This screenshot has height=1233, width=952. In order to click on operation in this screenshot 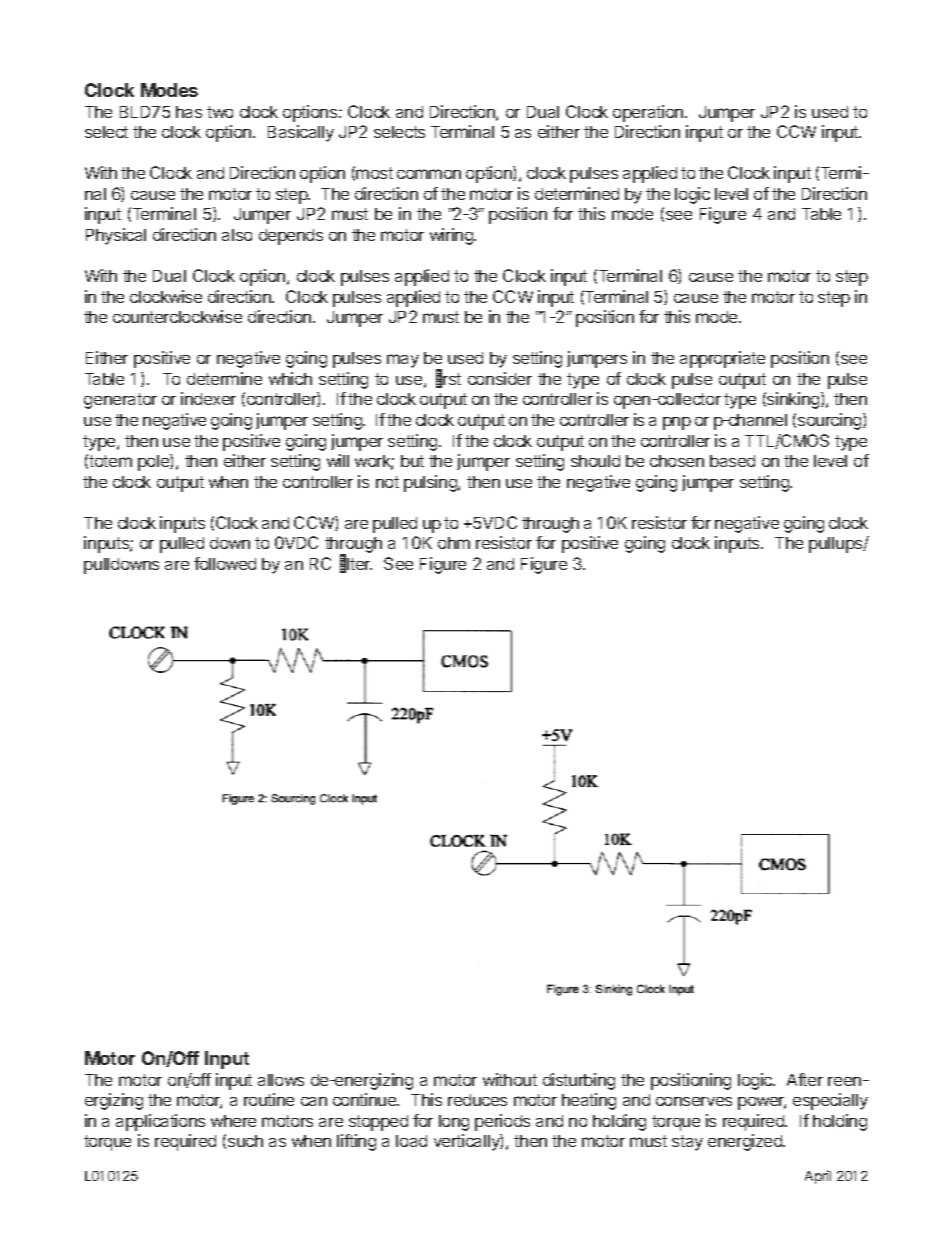, I will do `click(649, 113)`.
